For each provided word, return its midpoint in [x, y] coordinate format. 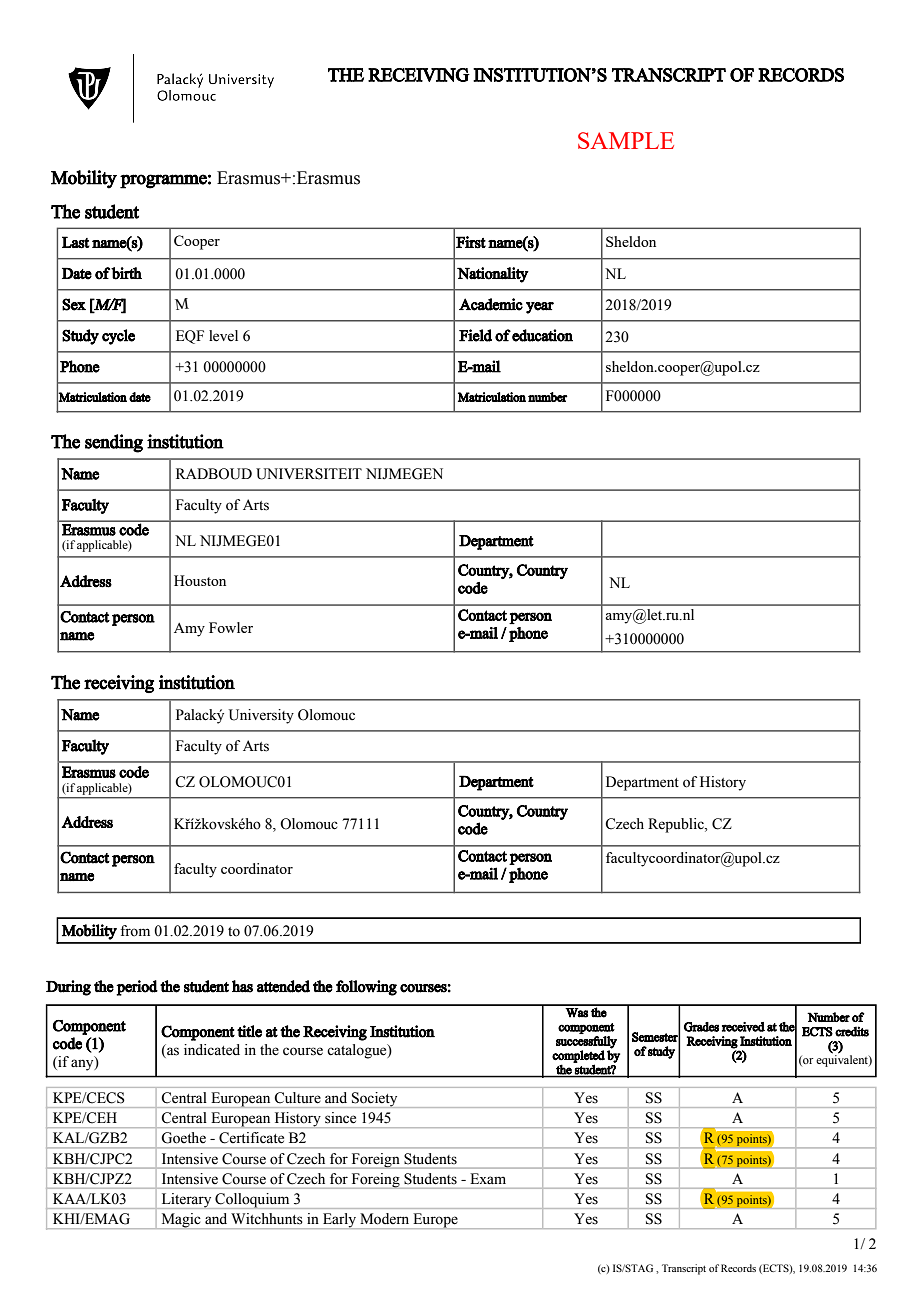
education [542, 335]
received [743, 1027]
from [135, 931]
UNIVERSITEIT [309, 474]
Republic [677, 825]
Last [76, 242]
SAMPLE [626, 140]
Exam [488, 1178]
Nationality [493, 275]
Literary [186, 1201]
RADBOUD [214, 474]
